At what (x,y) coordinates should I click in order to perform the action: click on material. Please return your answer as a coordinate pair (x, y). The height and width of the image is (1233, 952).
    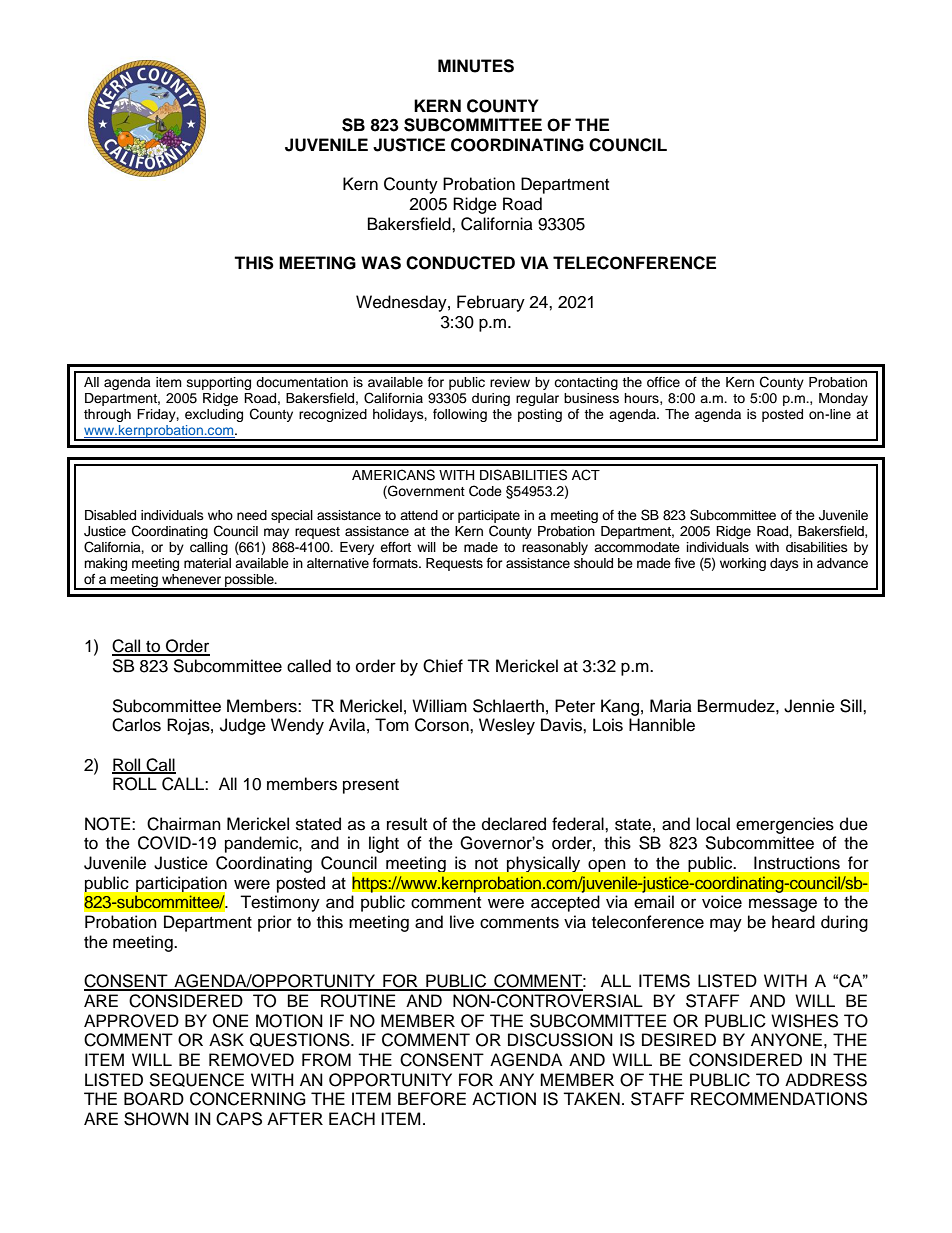
    Looking at the image, I should click on (207, 563).
